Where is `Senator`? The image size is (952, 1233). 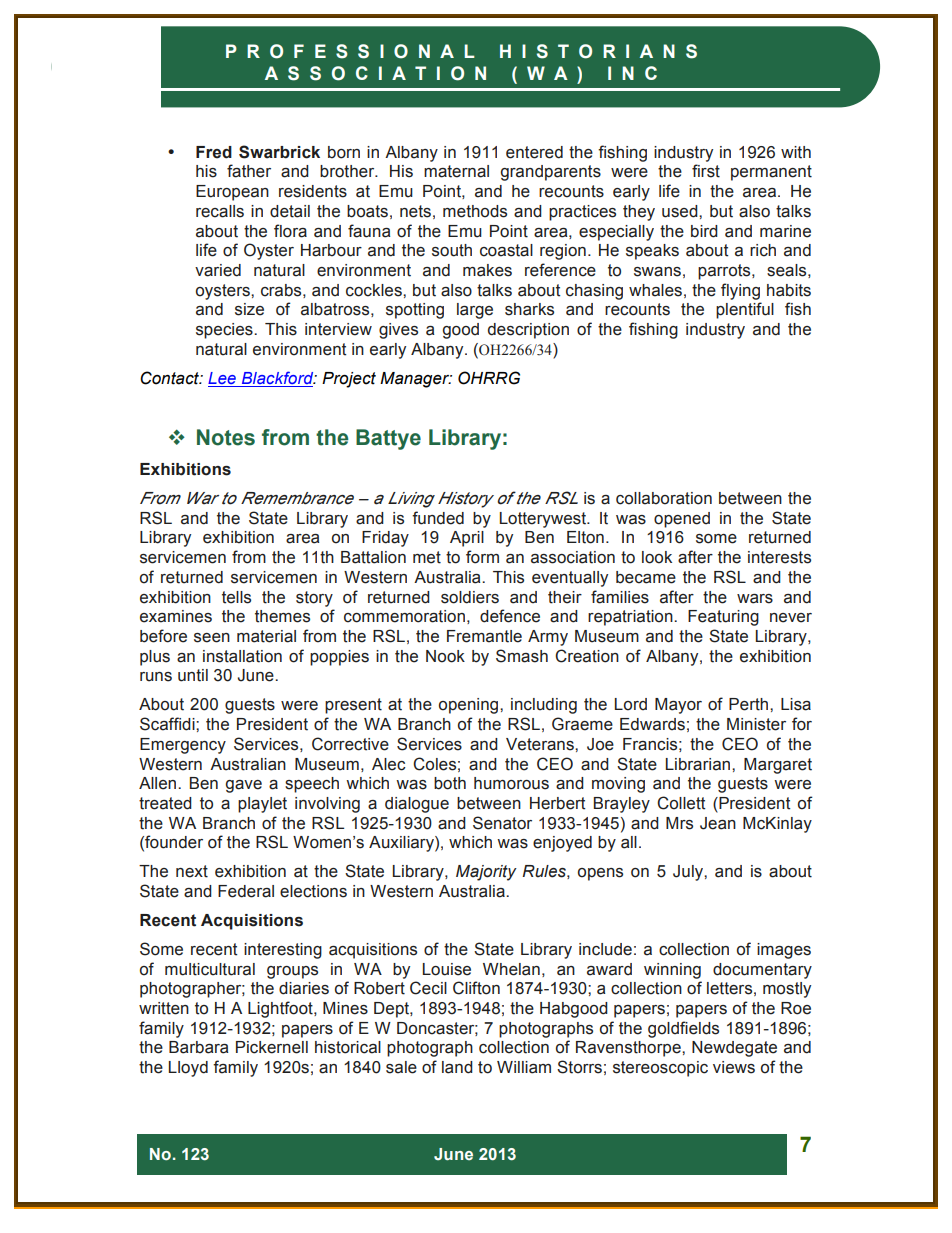
Senator is located at coordinates (502, 823).
